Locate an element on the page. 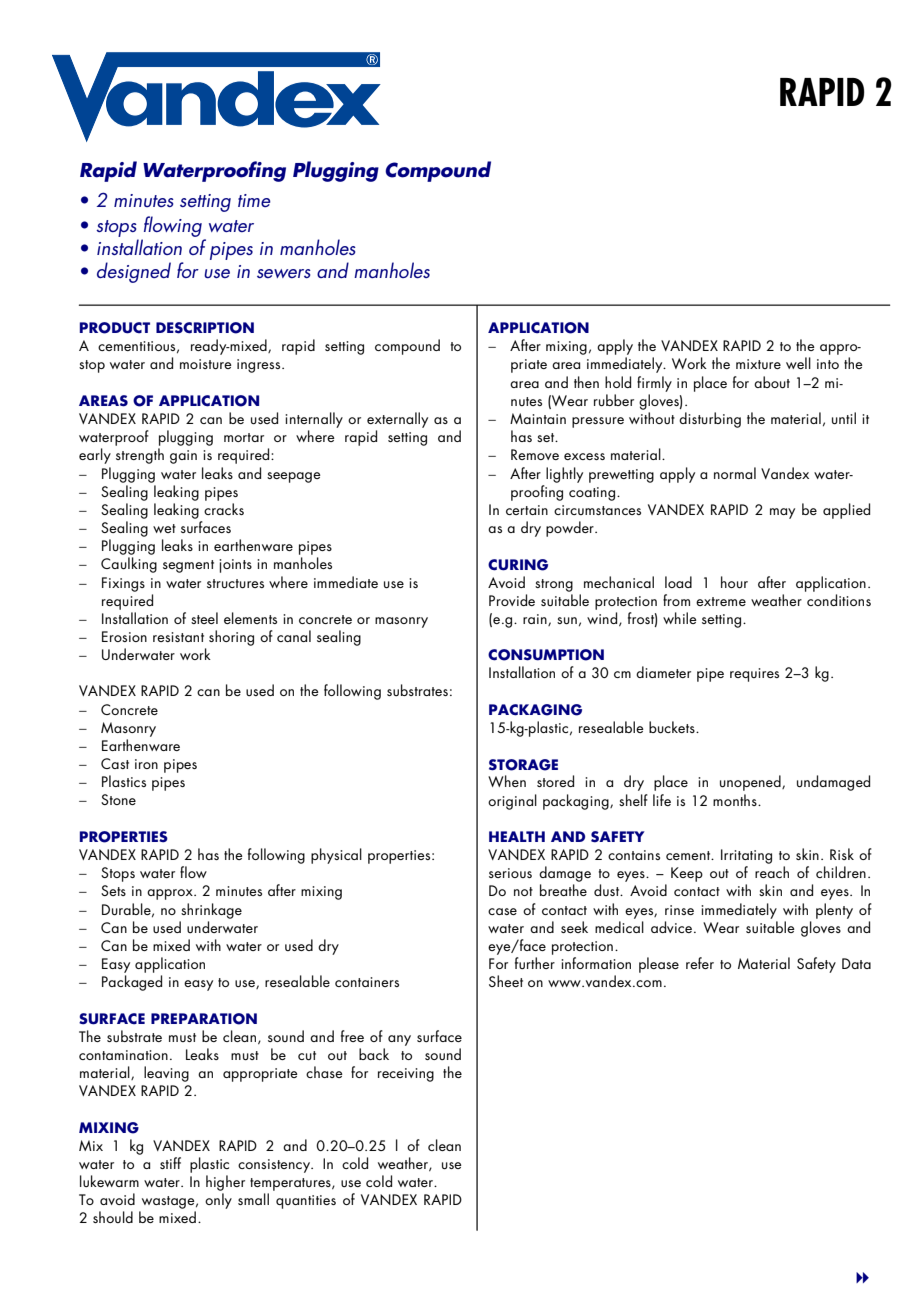  sewers is located at coordinates (284, 273).
